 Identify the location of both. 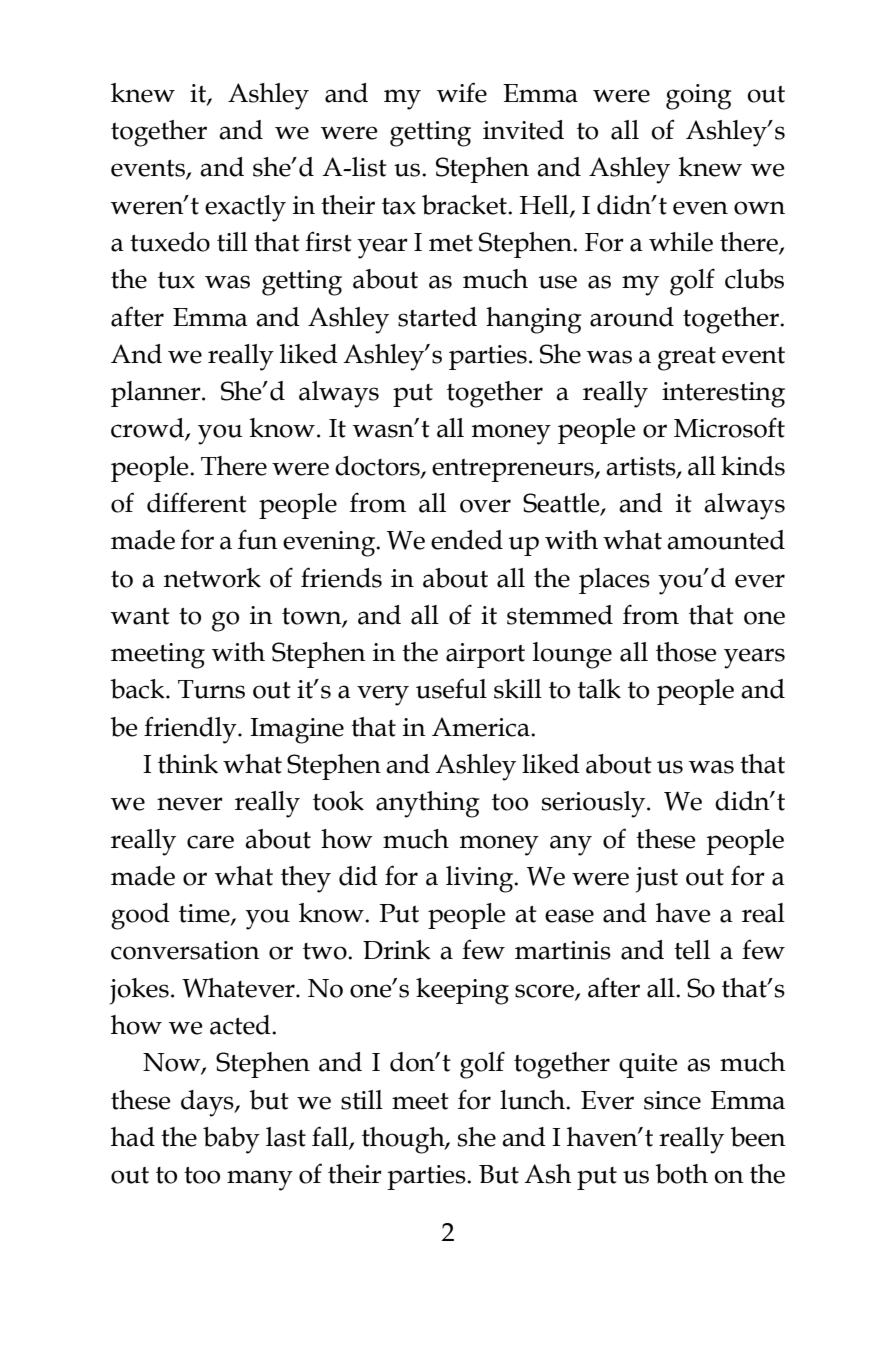
(681, 1174).
